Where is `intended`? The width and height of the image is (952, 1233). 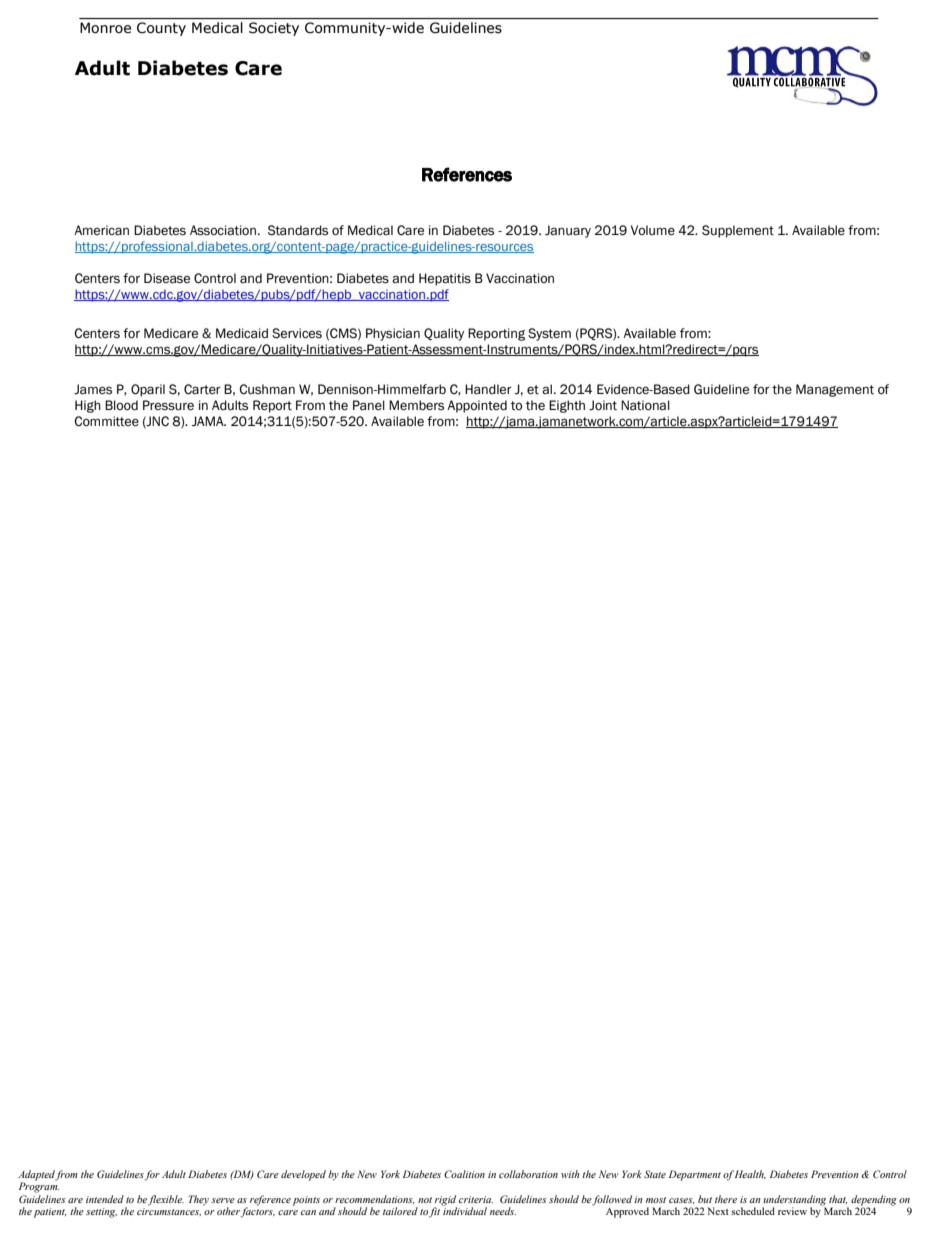
intended is located at coordinates (105, 1199).
